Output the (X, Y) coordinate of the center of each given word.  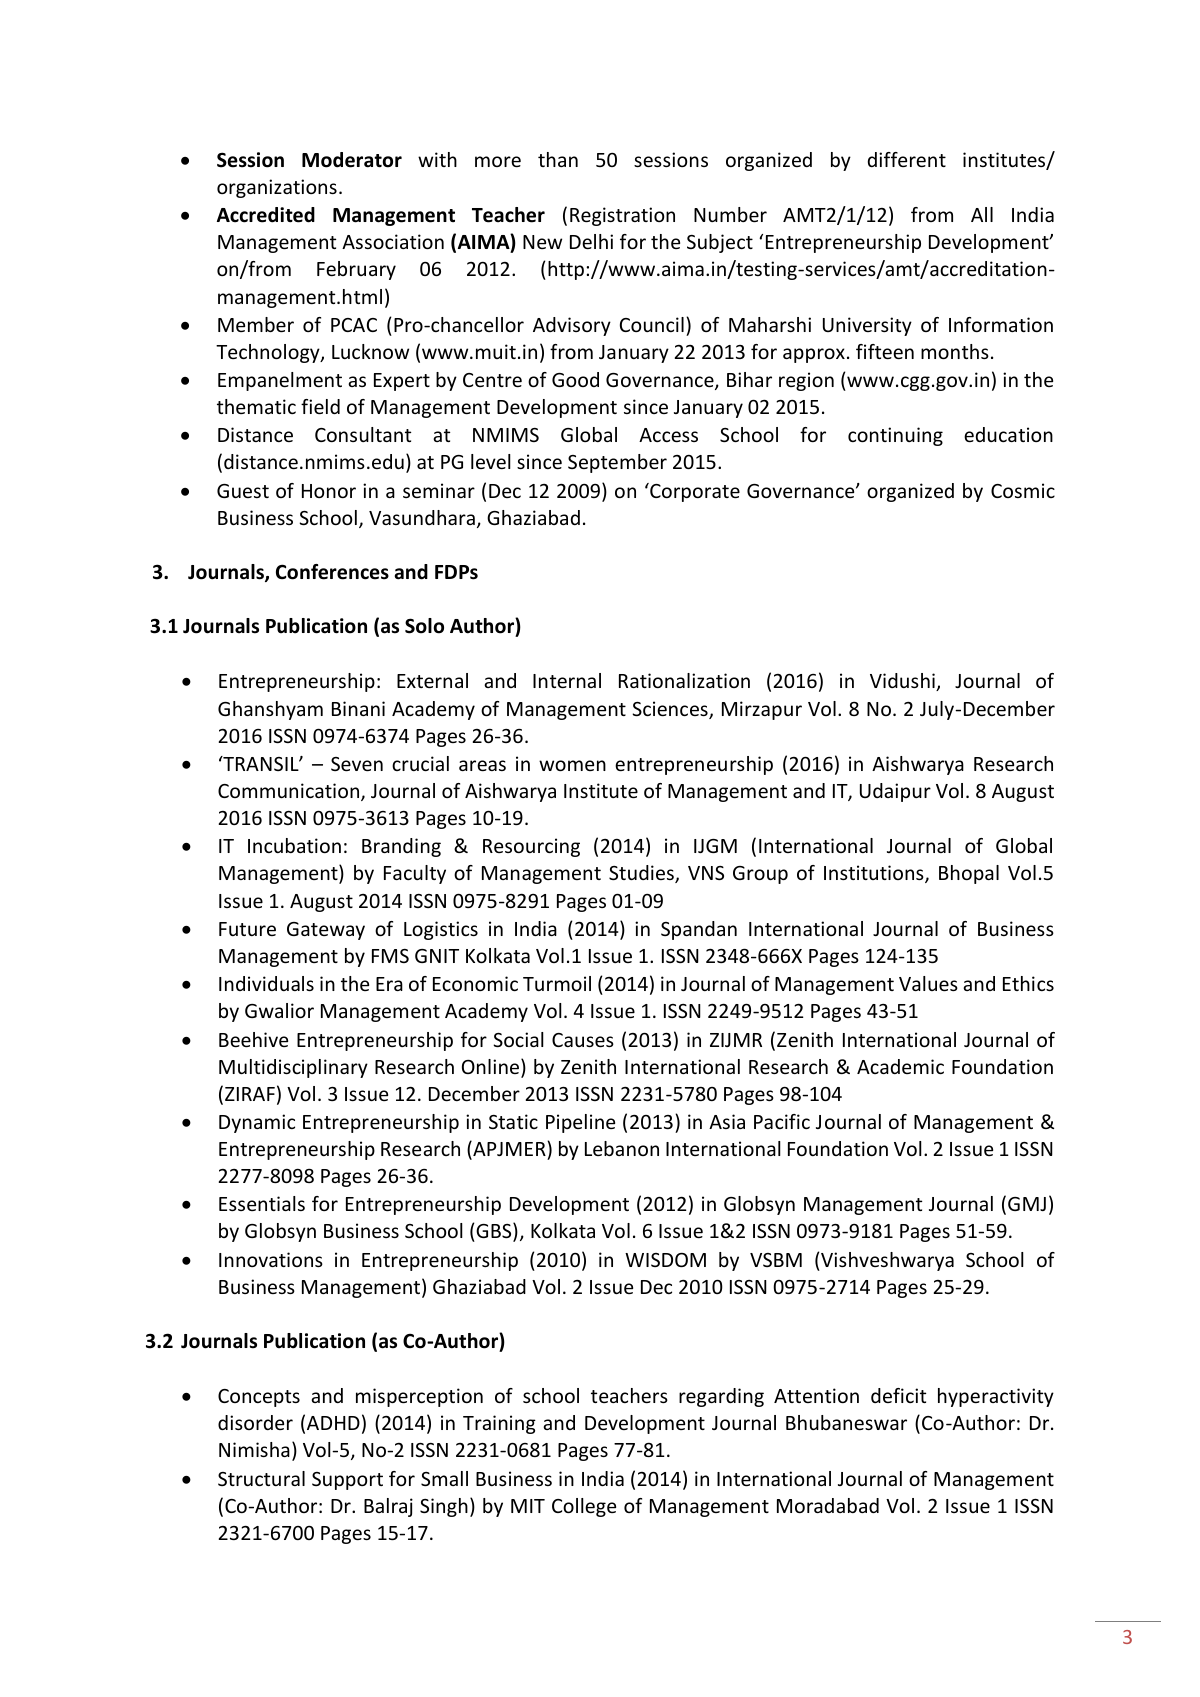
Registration (622, 216)
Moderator (352, 160)
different (907, 159)
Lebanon (622, 1148)
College (584, 1507)
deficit (898, 1395)
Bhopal (969, 874)
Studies (642, 874)
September (617, 463)
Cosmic (1023, 490)
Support (347, 1481)
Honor (329, 491)
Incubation (294, 845)
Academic (900, 1066)
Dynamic (257, 1123)
